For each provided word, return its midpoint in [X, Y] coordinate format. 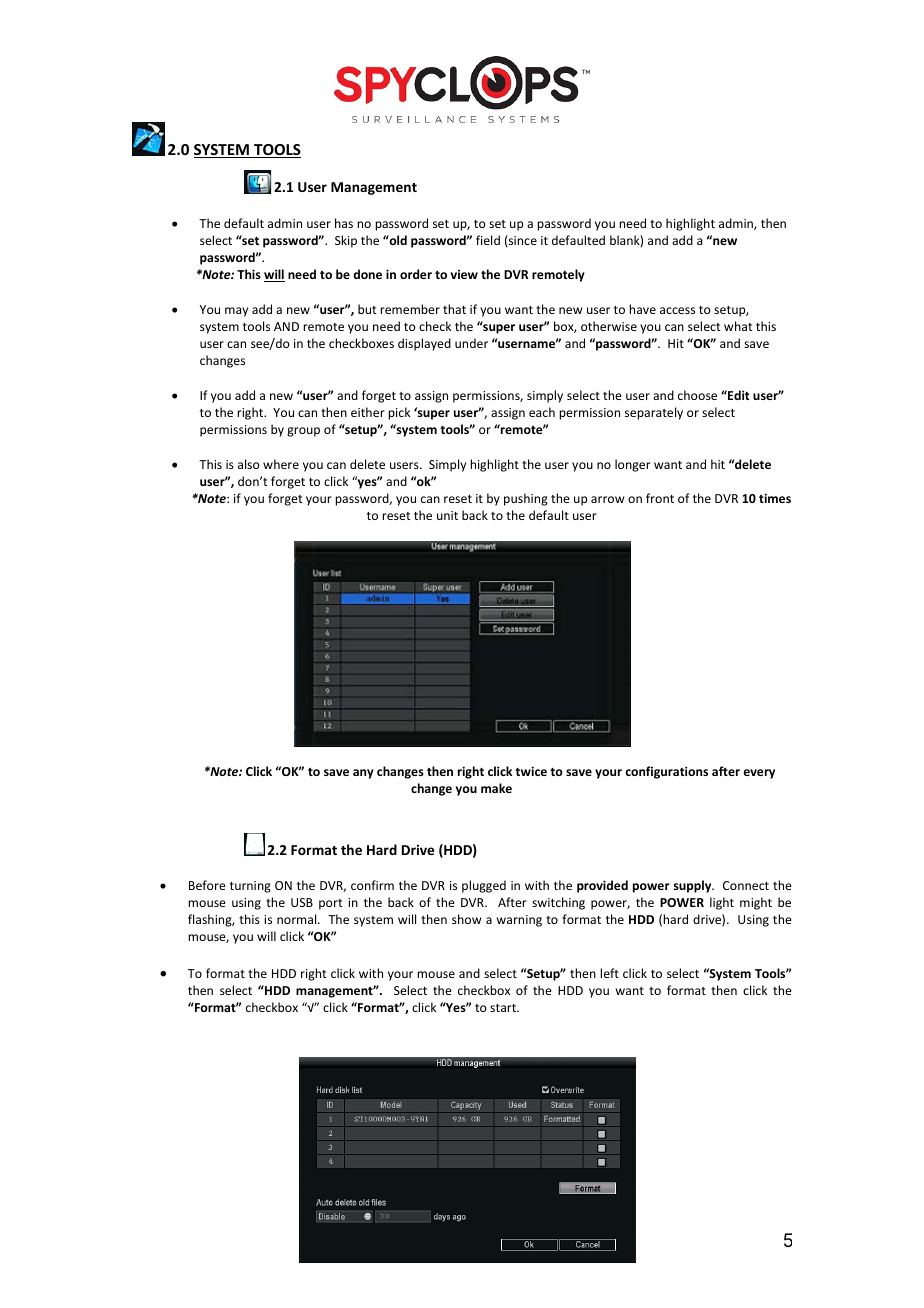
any [363, 774]
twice [531, 771]
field [488, 240]
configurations [666, 772]
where [281, 464]
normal [298, 919]
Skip [346, 241]
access [677, 310]
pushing [526, 499]
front [660, 498]
